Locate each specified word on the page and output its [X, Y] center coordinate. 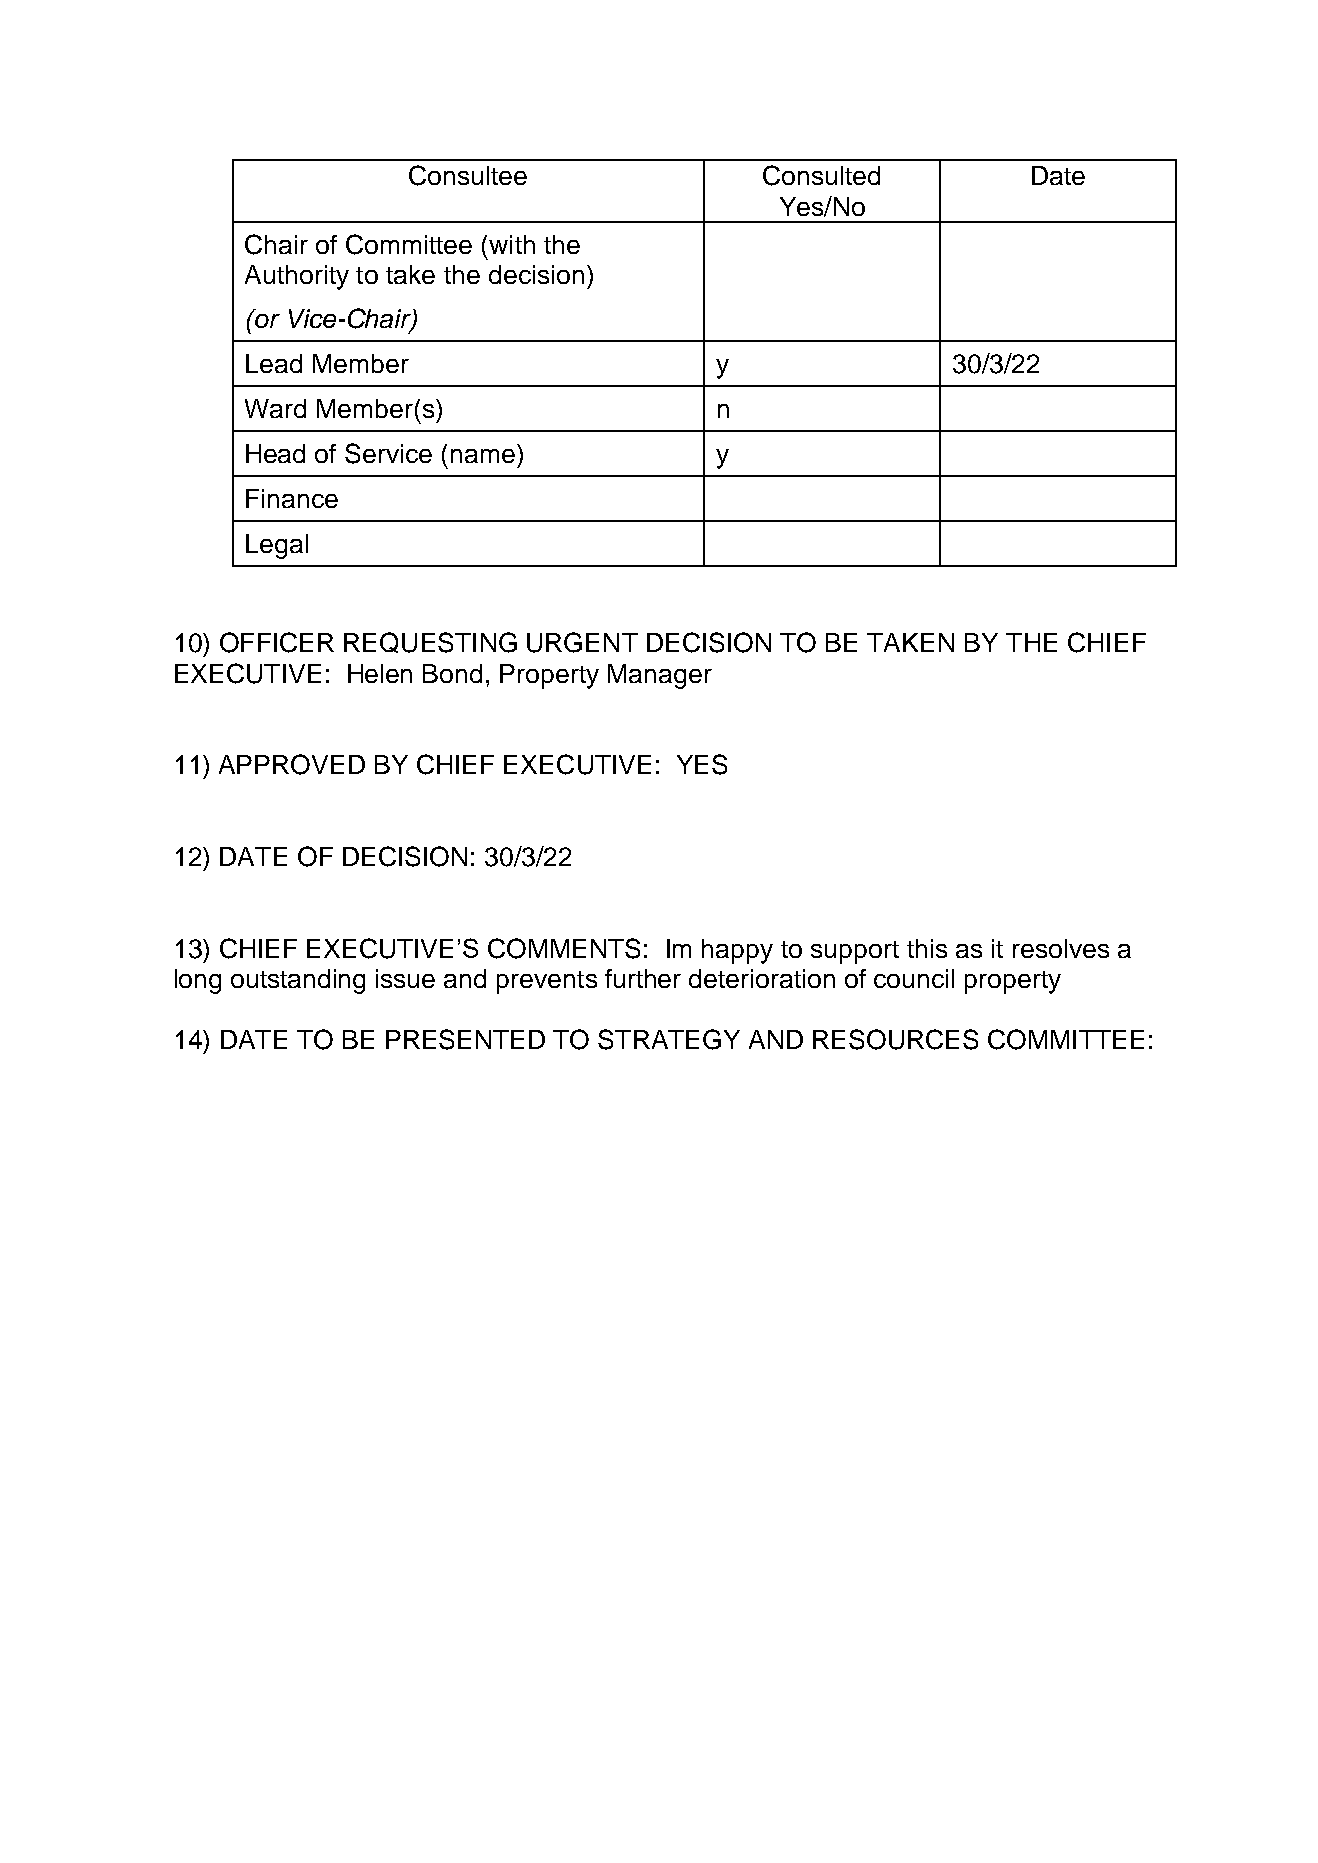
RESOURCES [895, 1039]
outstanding [298, 981]
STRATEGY [669, 1039]
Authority [297, 277]
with [512, 244]
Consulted [821, 175]
